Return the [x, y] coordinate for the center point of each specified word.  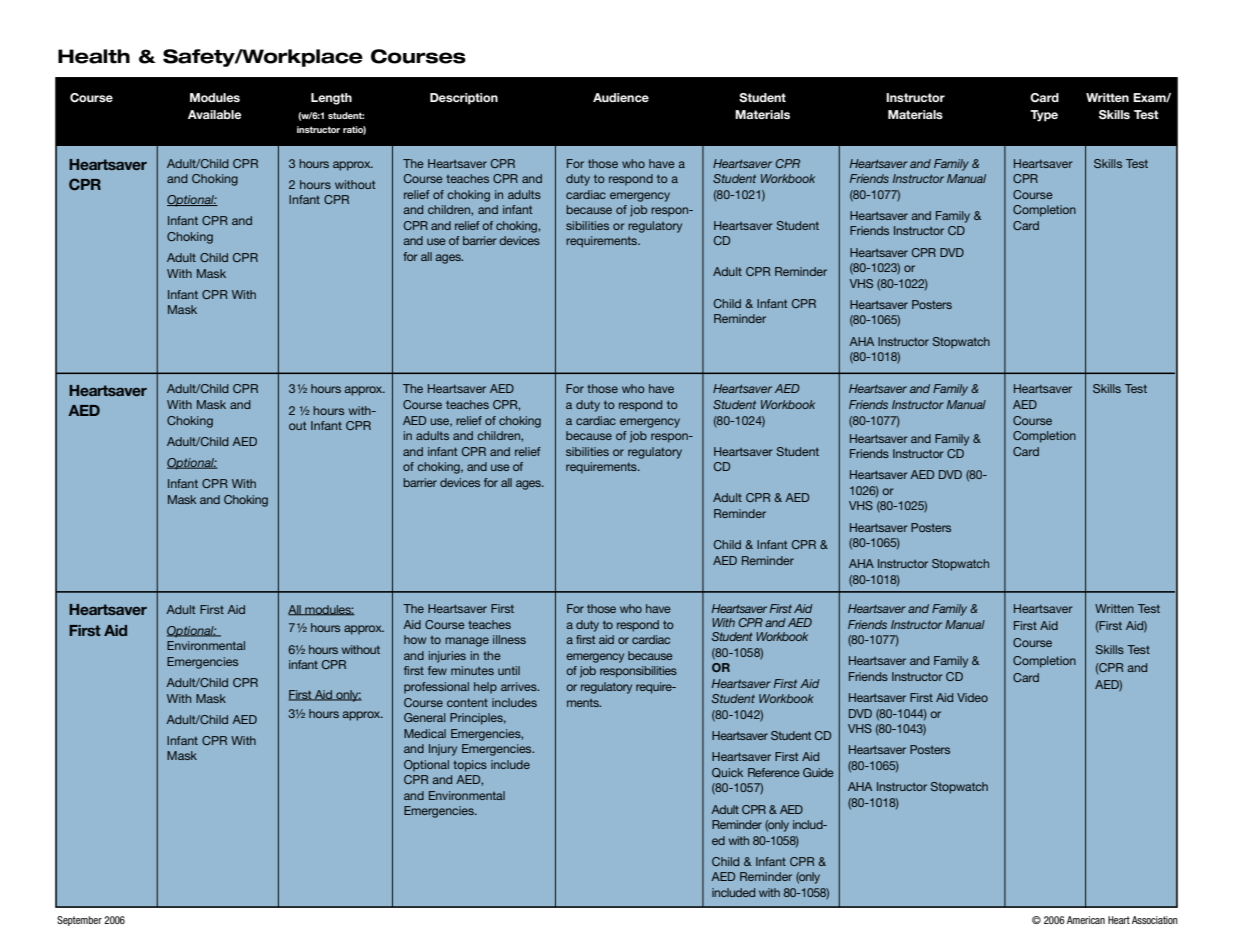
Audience [621, 97]
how [415, 639]
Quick [727, 773]
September [79, 921]
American [1086, 920]
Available [215, 114]
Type [1044, 116]
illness [509, 639]
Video [972, 697]
